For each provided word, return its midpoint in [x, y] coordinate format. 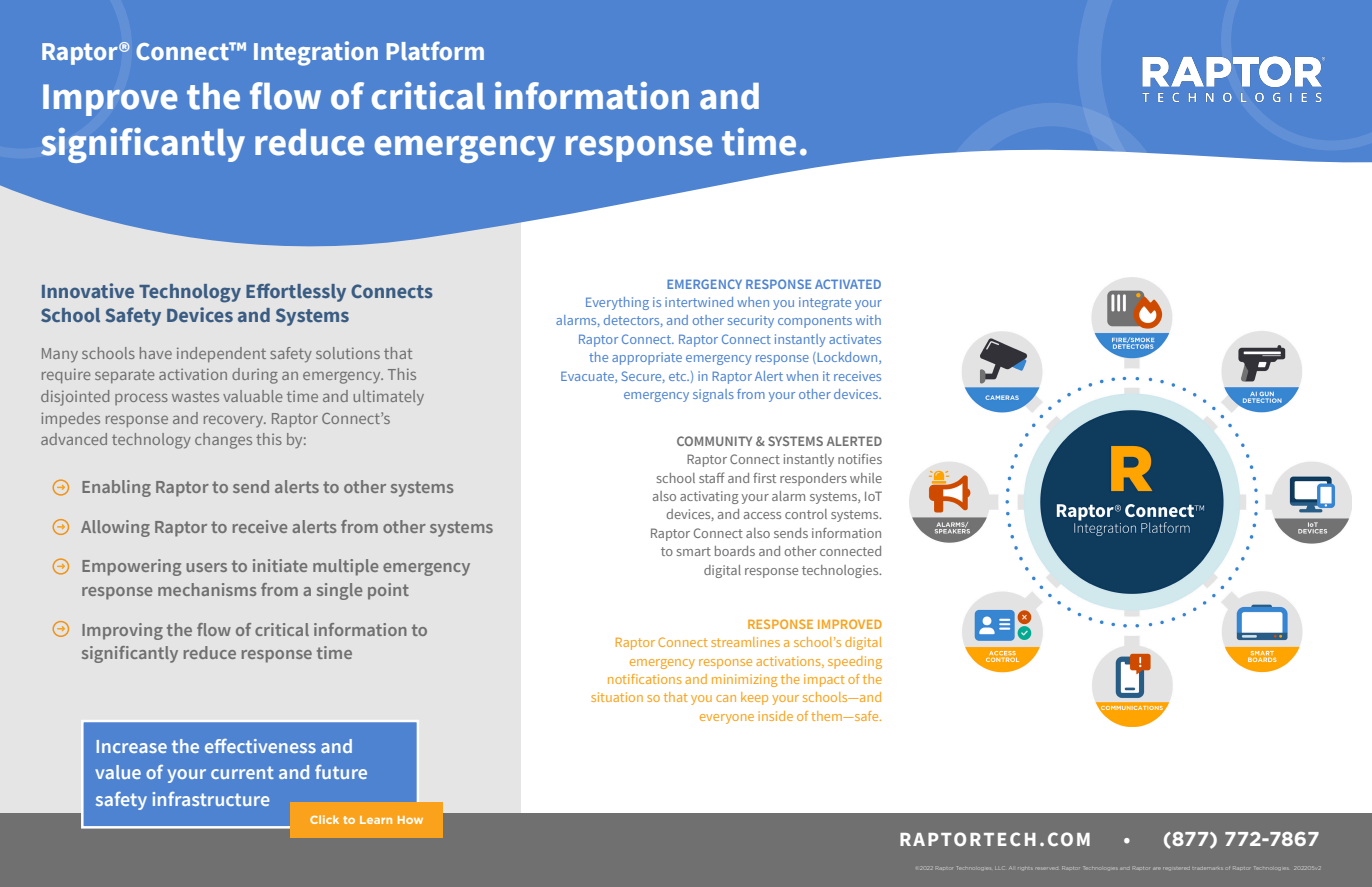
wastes [195, 397]
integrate [825, 303]
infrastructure [211, 799]
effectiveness [260, 746]
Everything [617, 303]
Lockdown [847, 358]
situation [617, 697]
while [866, 478]
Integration [316, 53]
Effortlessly [296, 292]
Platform [435, 50]
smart [694, 551]
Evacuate [588, 377]
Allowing [115, 528]
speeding [855, 662]
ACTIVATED [848, 284]
